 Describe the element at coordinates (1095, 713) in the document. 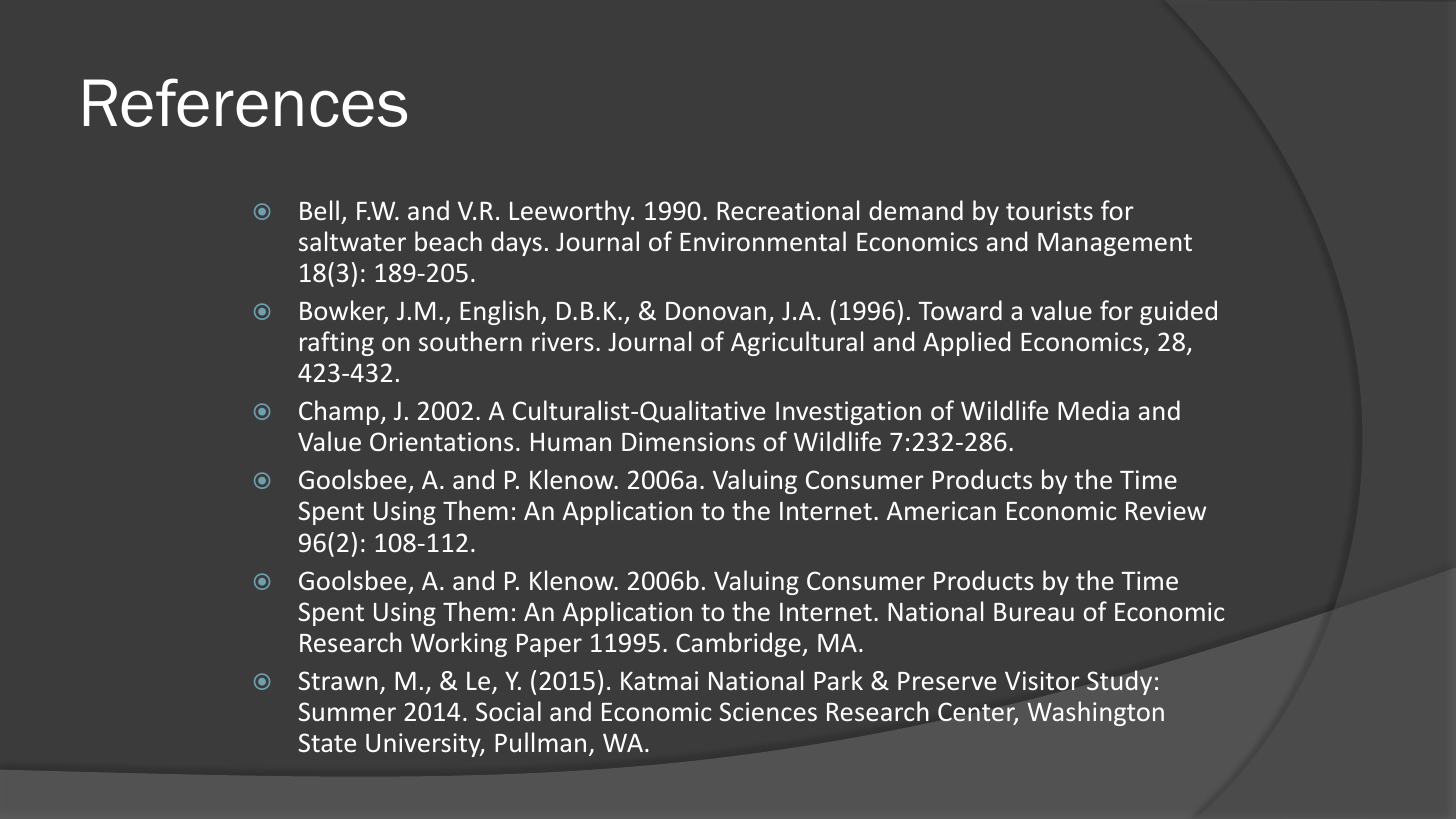

I see `Washington` at that location.
